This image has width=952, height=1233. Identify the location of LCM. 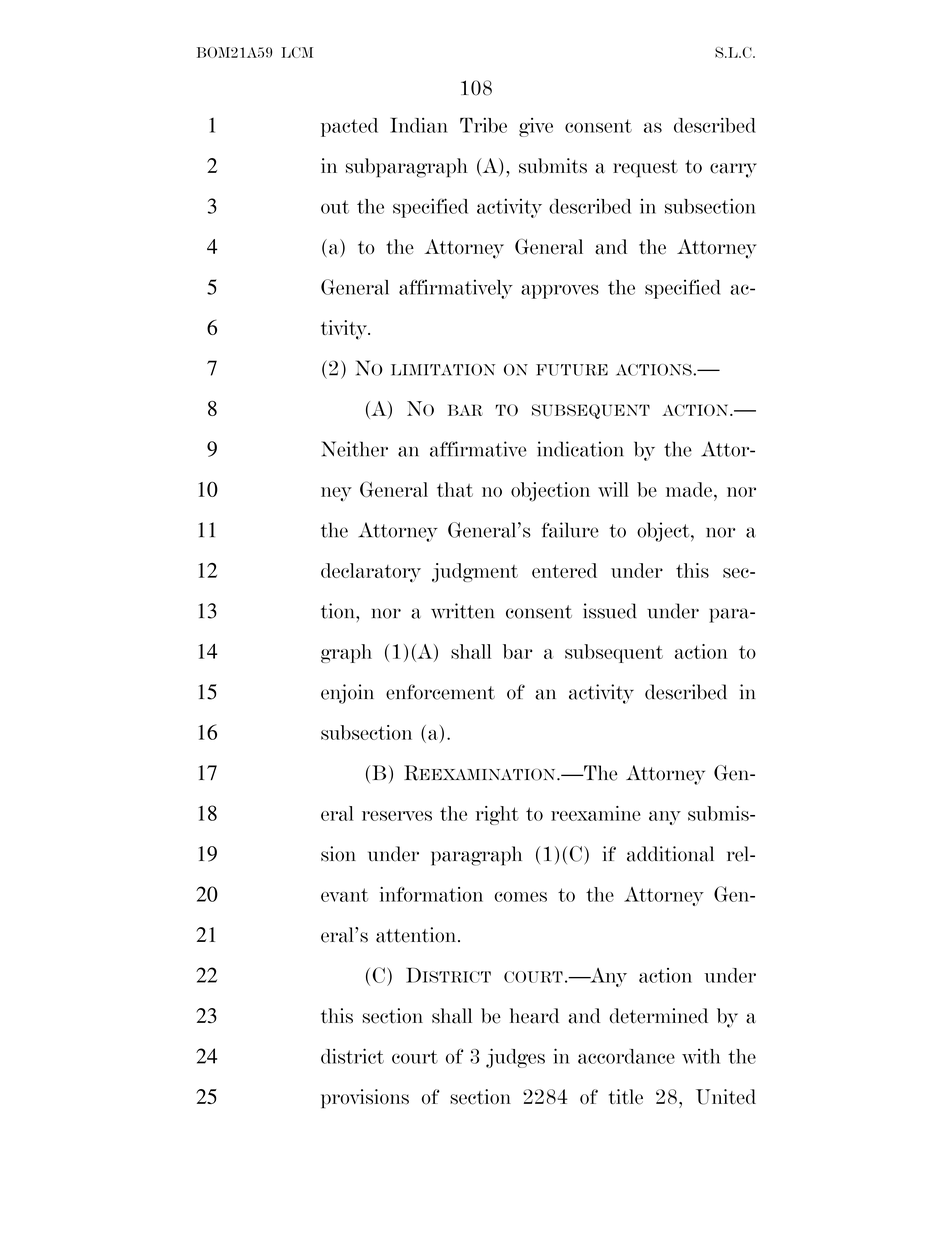
(297, 52).
